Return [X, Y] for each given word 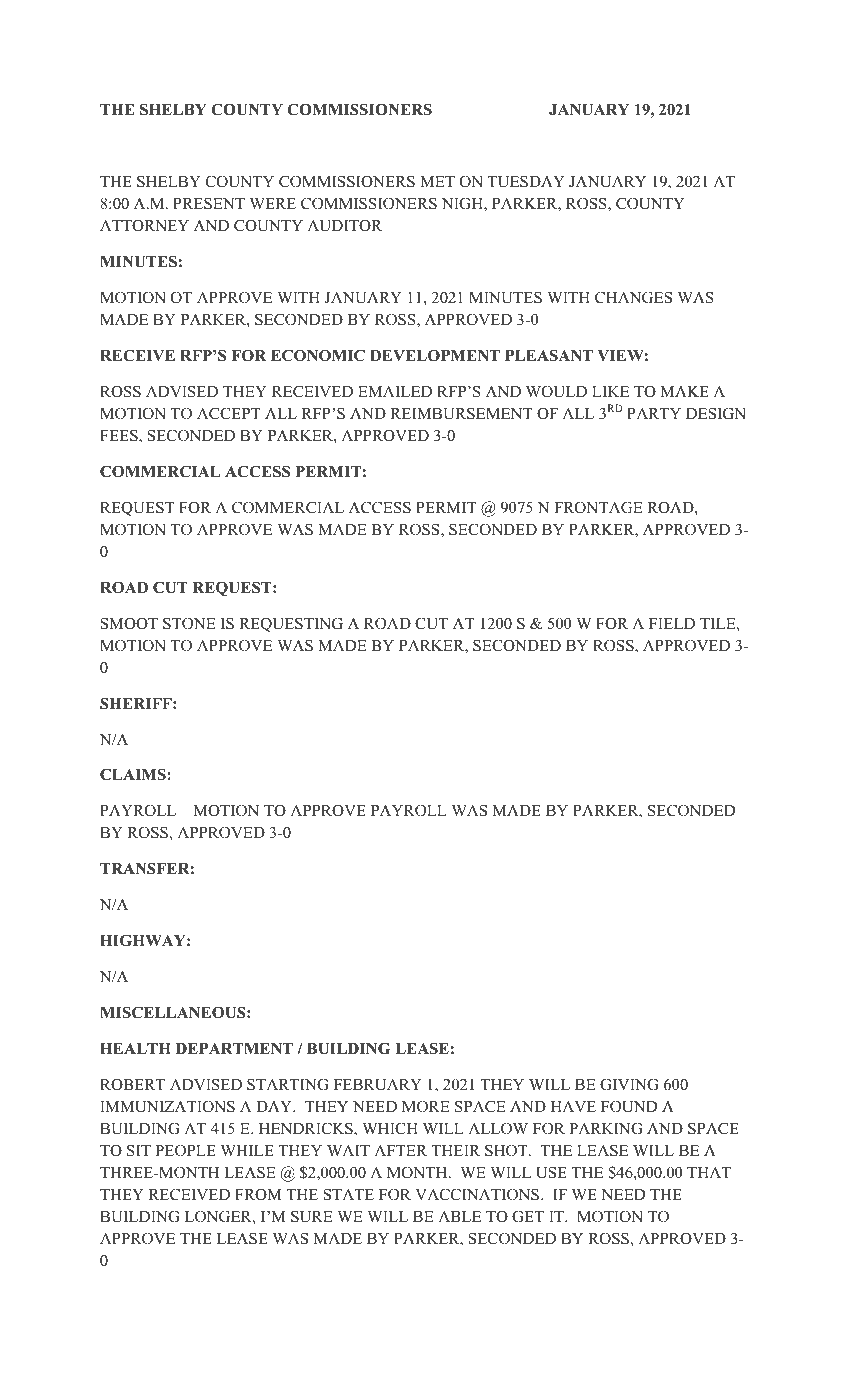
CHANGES [633, 297]
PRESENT [209, 203]
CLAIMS [134, 774]
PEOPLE [185, 1150]
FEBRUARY [378, 1085]
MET [437, 181]
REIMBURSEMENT [461, 413]
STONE [189, 623]
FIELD [672, 623]
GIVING [629, 1084]
